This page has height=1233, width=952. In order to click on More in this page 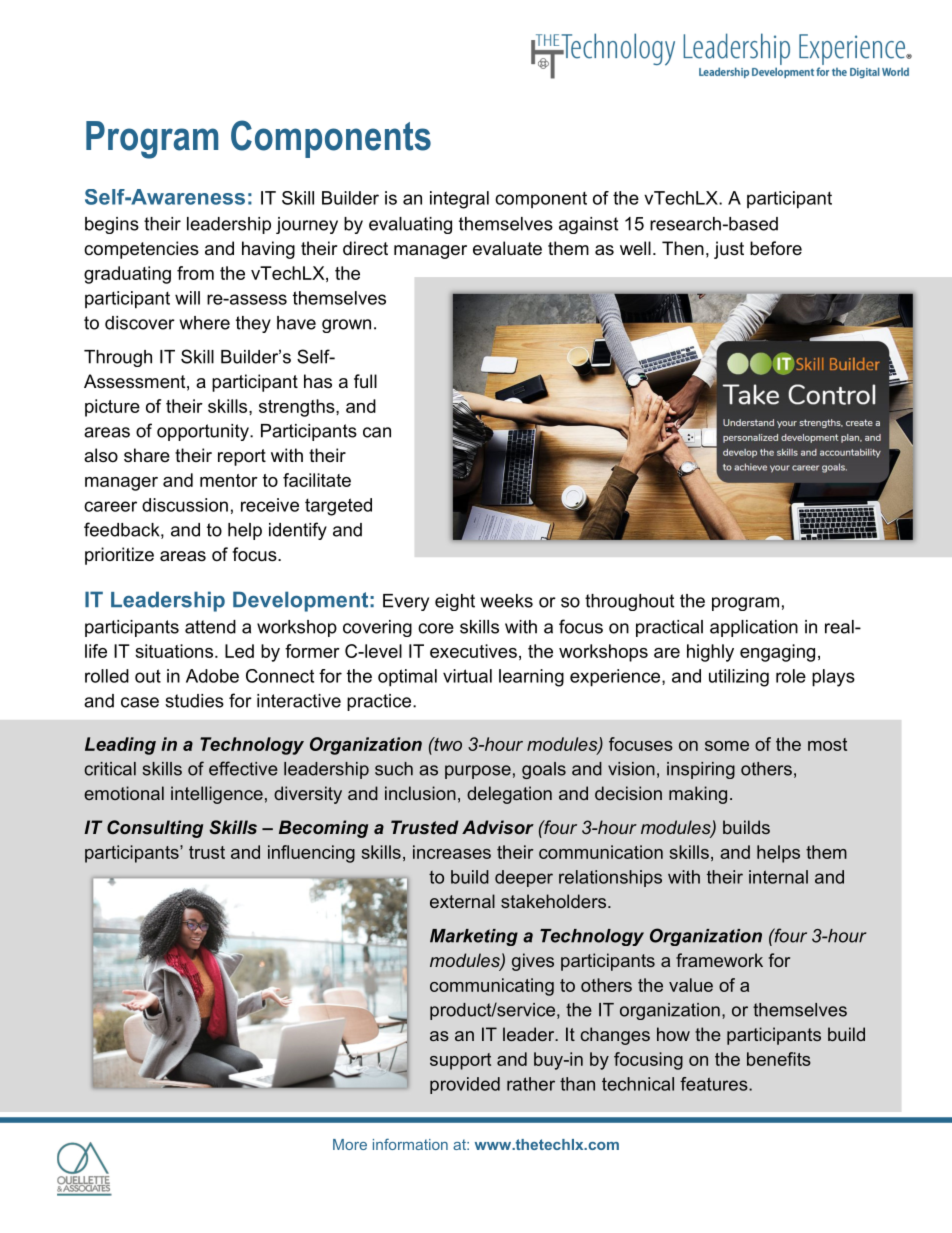, I will do `click(350, 1144)`.
